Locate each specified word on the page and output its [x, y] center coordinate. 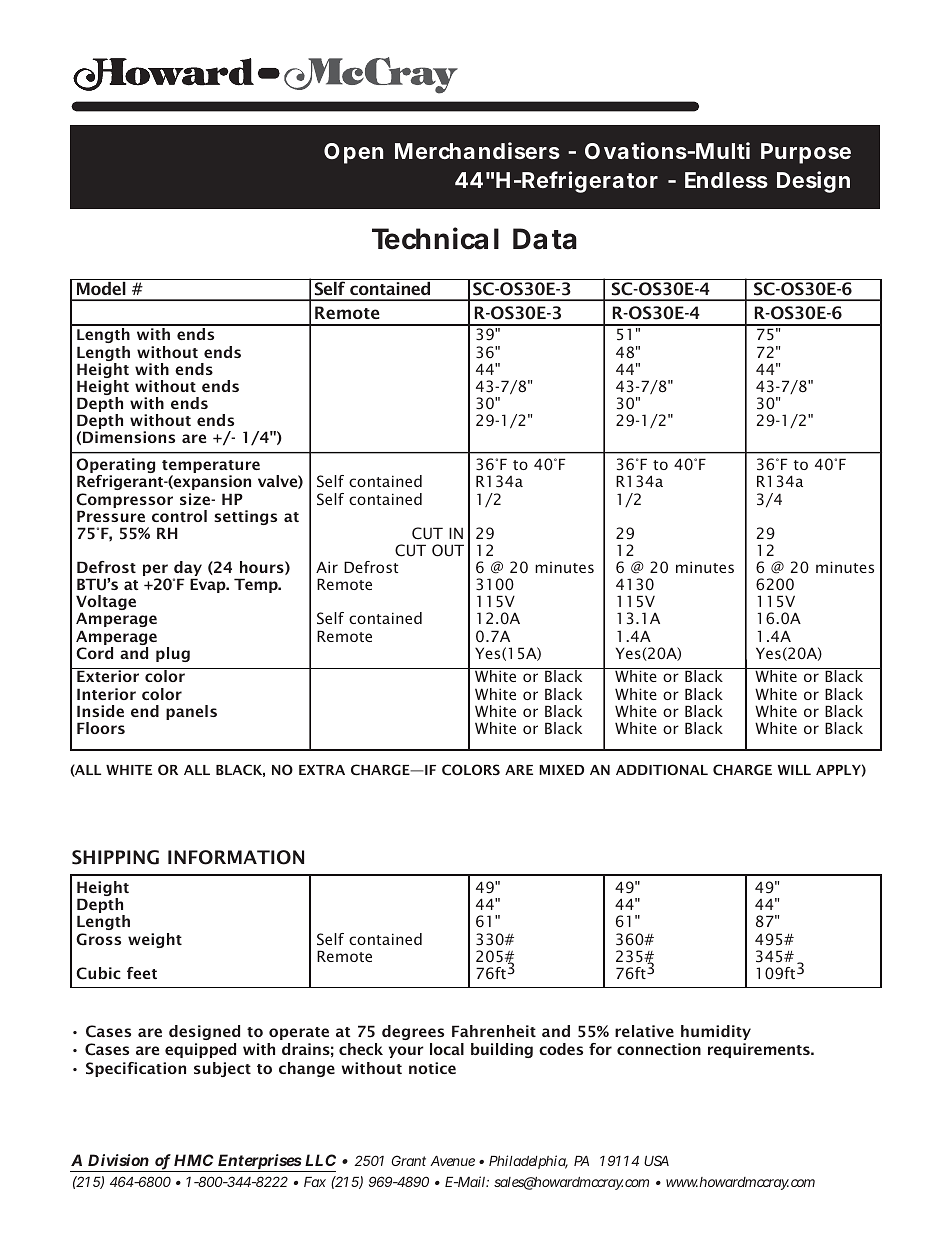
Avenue [452, 1161]
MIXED [561, 770]
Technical [435, 238]
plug [173, 654]
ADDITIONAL [662, 769]
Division [118, 1160]
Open [353, 153]
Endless [726, 180]
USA [656, 1160]
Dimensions [129, 437]
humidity [716, 1032]
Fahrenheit [494, 1031]
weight [155, 940]
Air [327, 567]
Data [545, 239]
